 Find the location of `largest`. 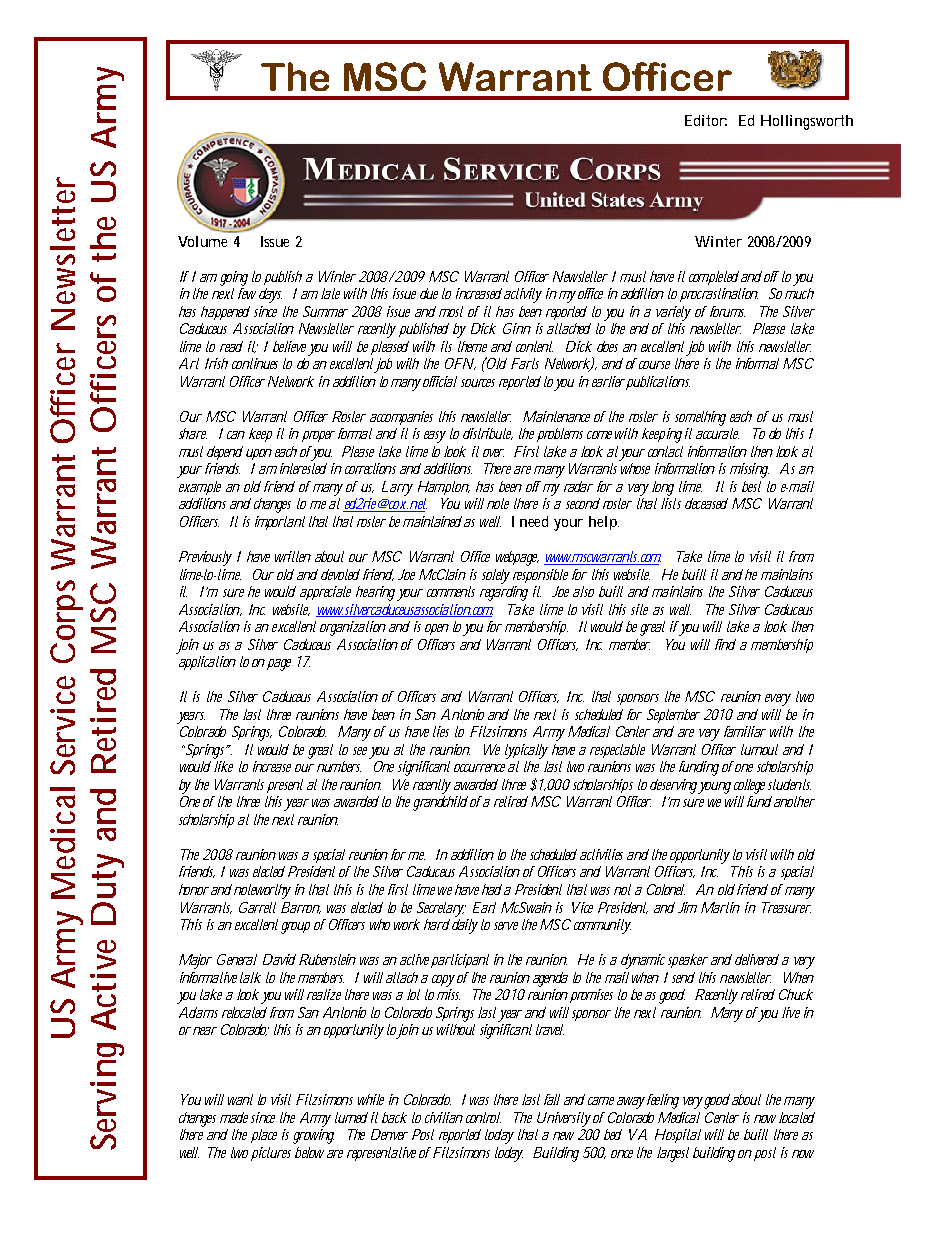

largest is located at coordinates (673, 1154).
